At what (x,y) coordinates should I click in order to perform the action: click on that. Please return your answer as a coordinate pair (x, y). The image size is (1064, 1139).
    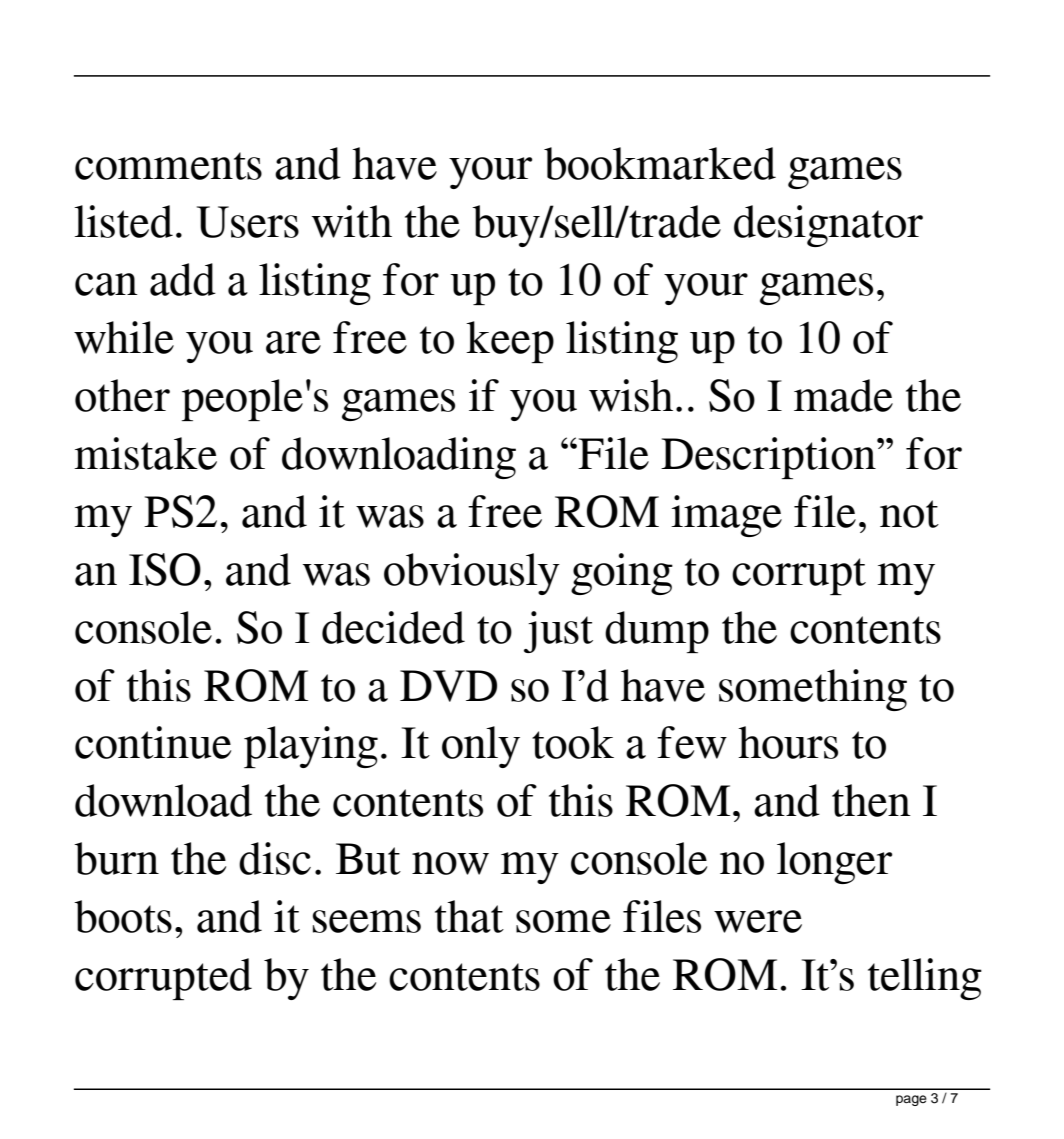
    Looking at the image, I should click on (469, 916).
